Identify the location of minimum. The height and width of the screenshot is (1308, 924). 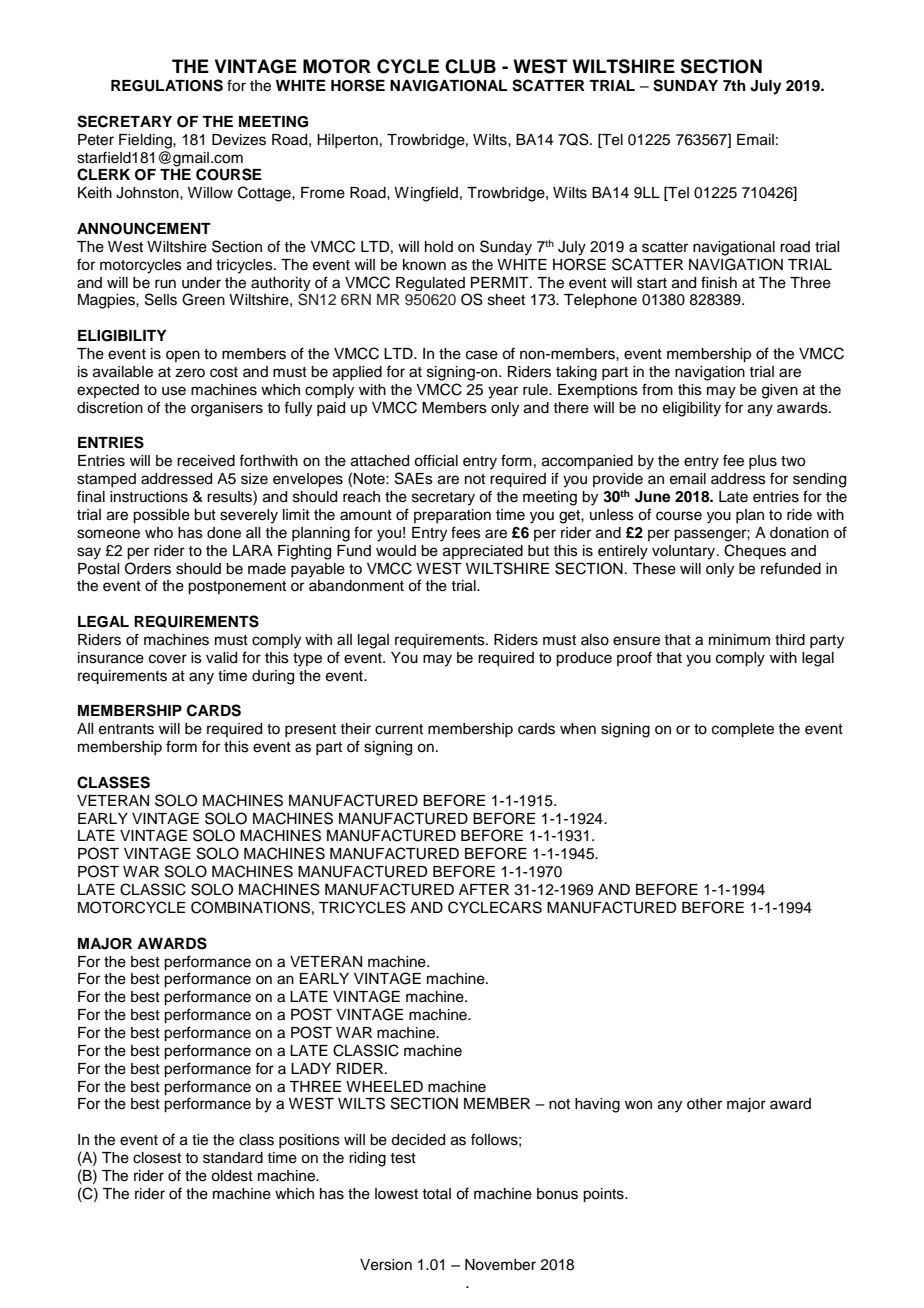
(739, 640).
